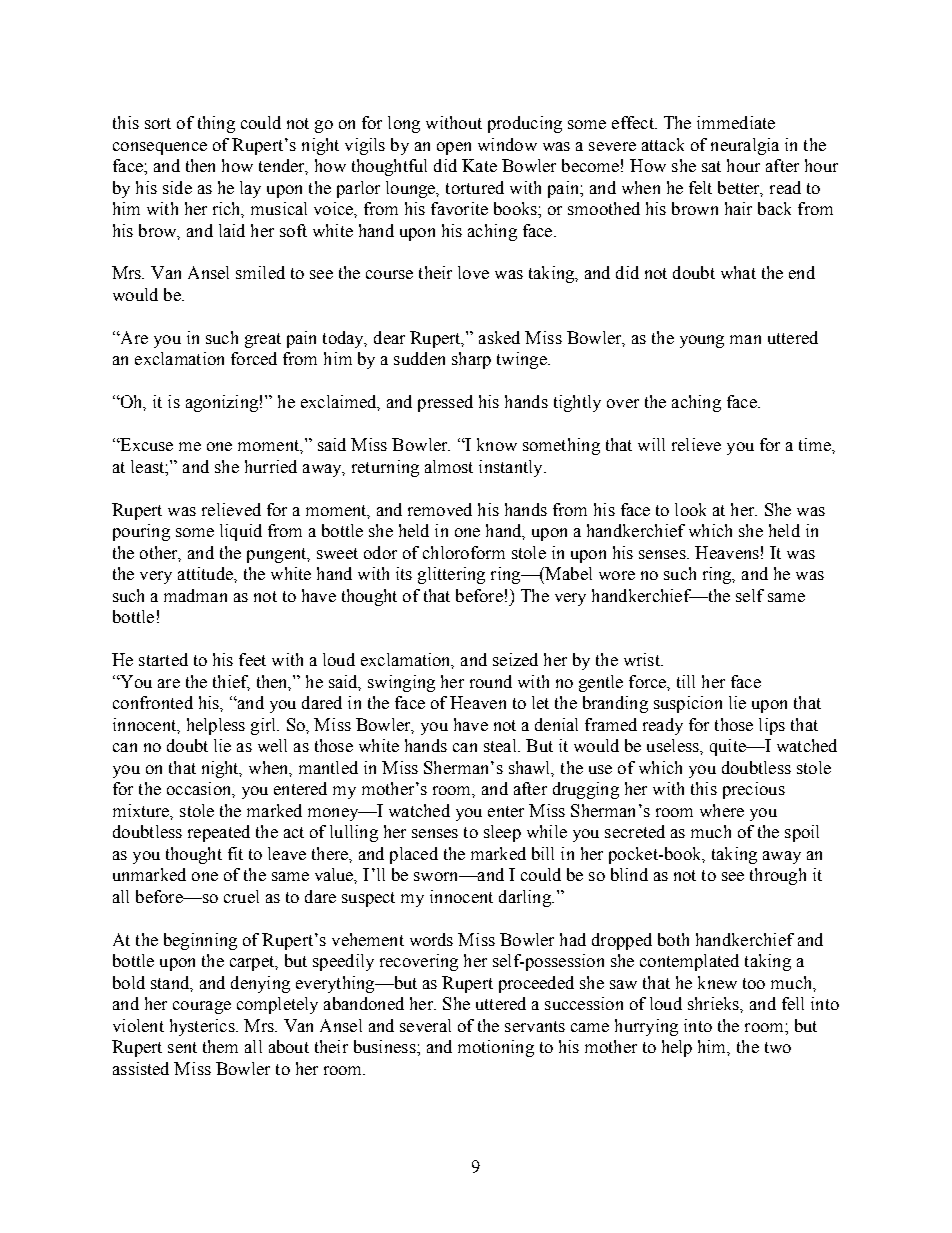 This screenshot has width=952, height=1233. Describe the element at coordinates (496, 1048) in the screenshot. I see `motioning` at that location.
